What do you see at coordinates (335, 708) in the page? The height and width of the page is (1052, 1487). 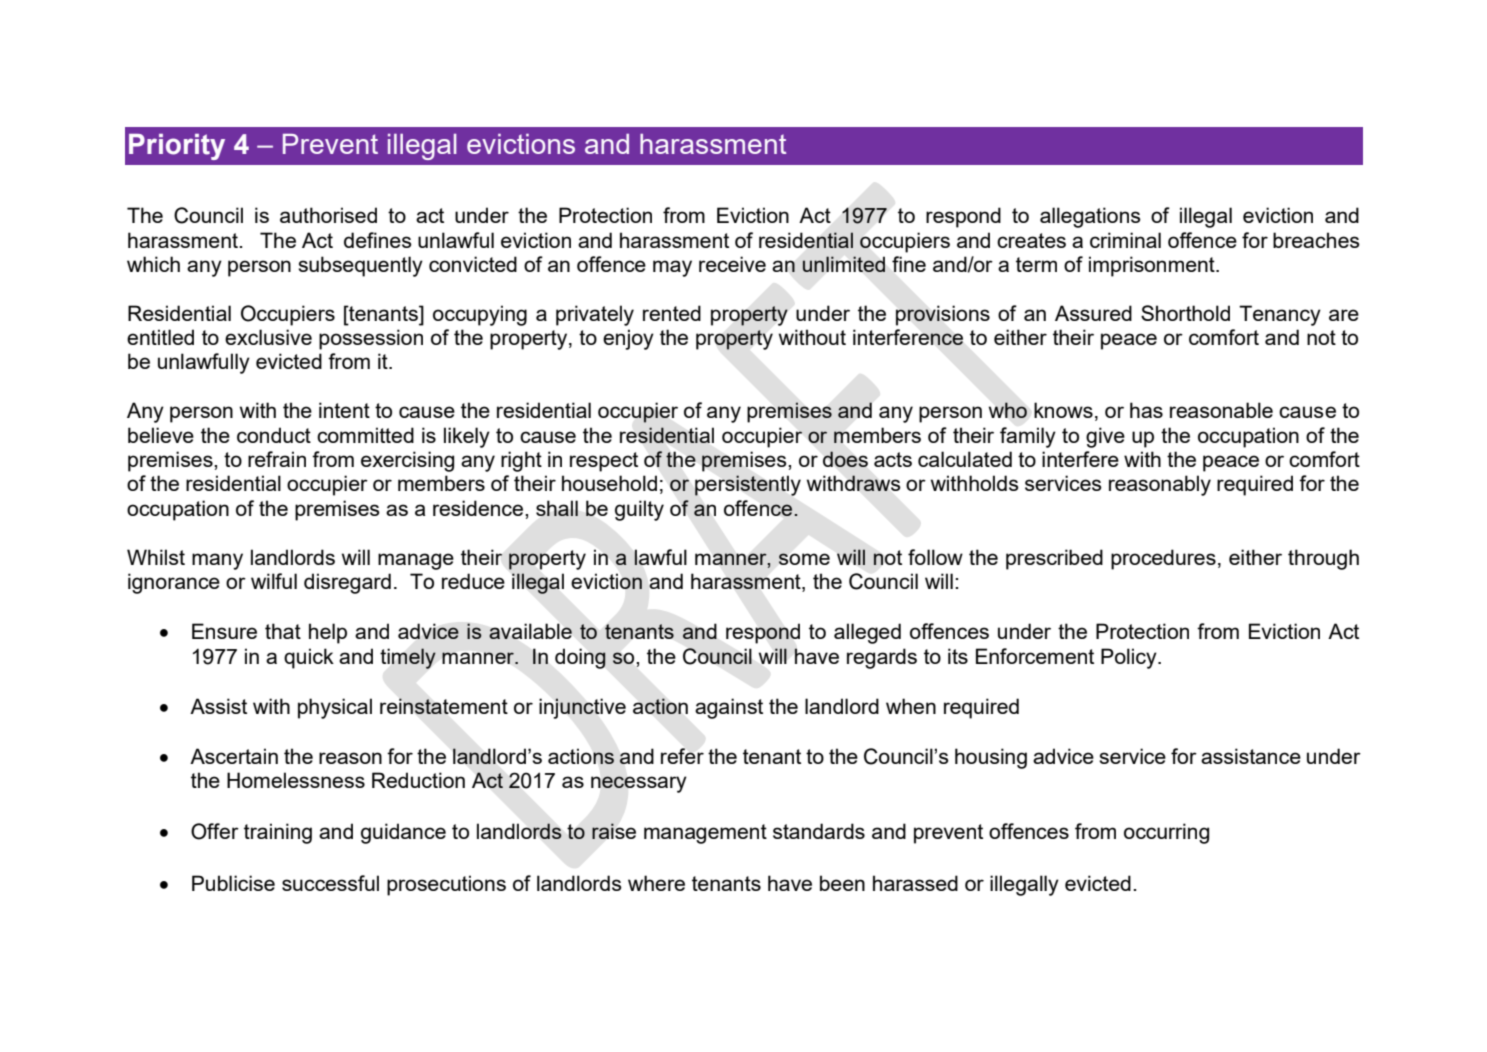 I see `physical` at bounding box center [335, 708].
